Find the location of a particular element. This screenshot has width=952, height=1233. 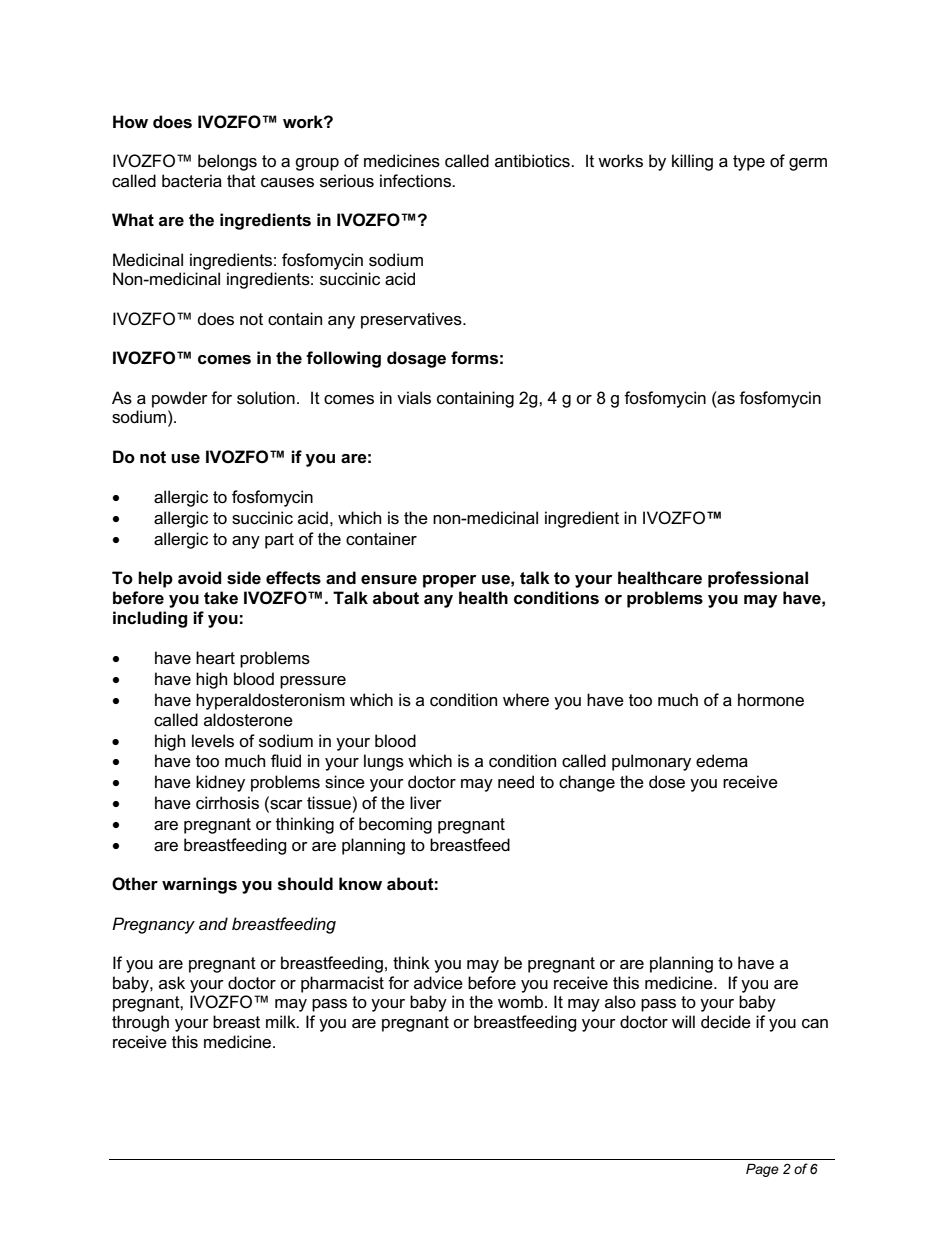

hormone is located at coordinates (771, 700).
